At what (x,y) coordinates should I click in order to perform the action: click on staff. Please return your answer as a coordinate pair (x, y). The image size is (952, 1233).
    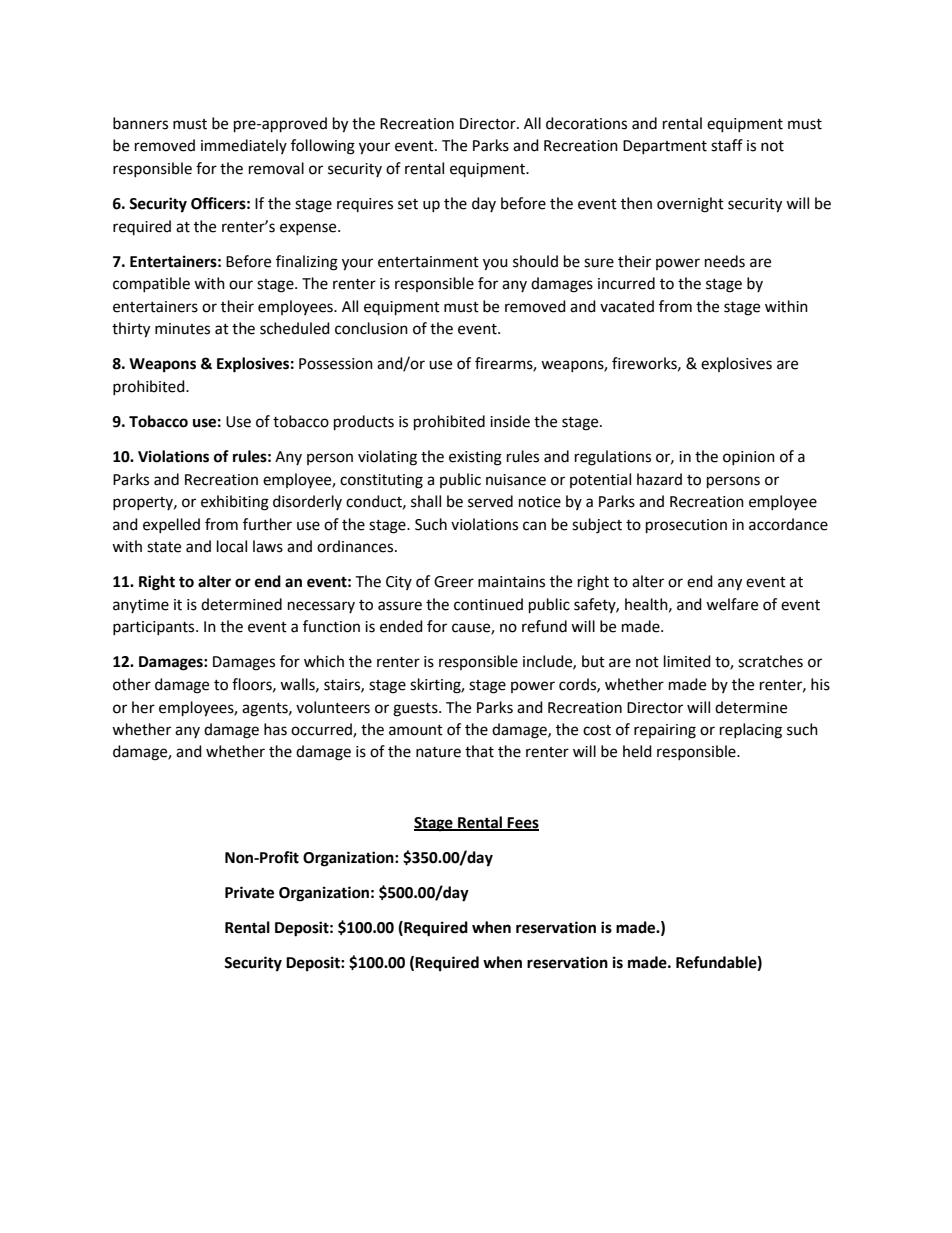
    Looking at the image, I should click on (727, 145).
